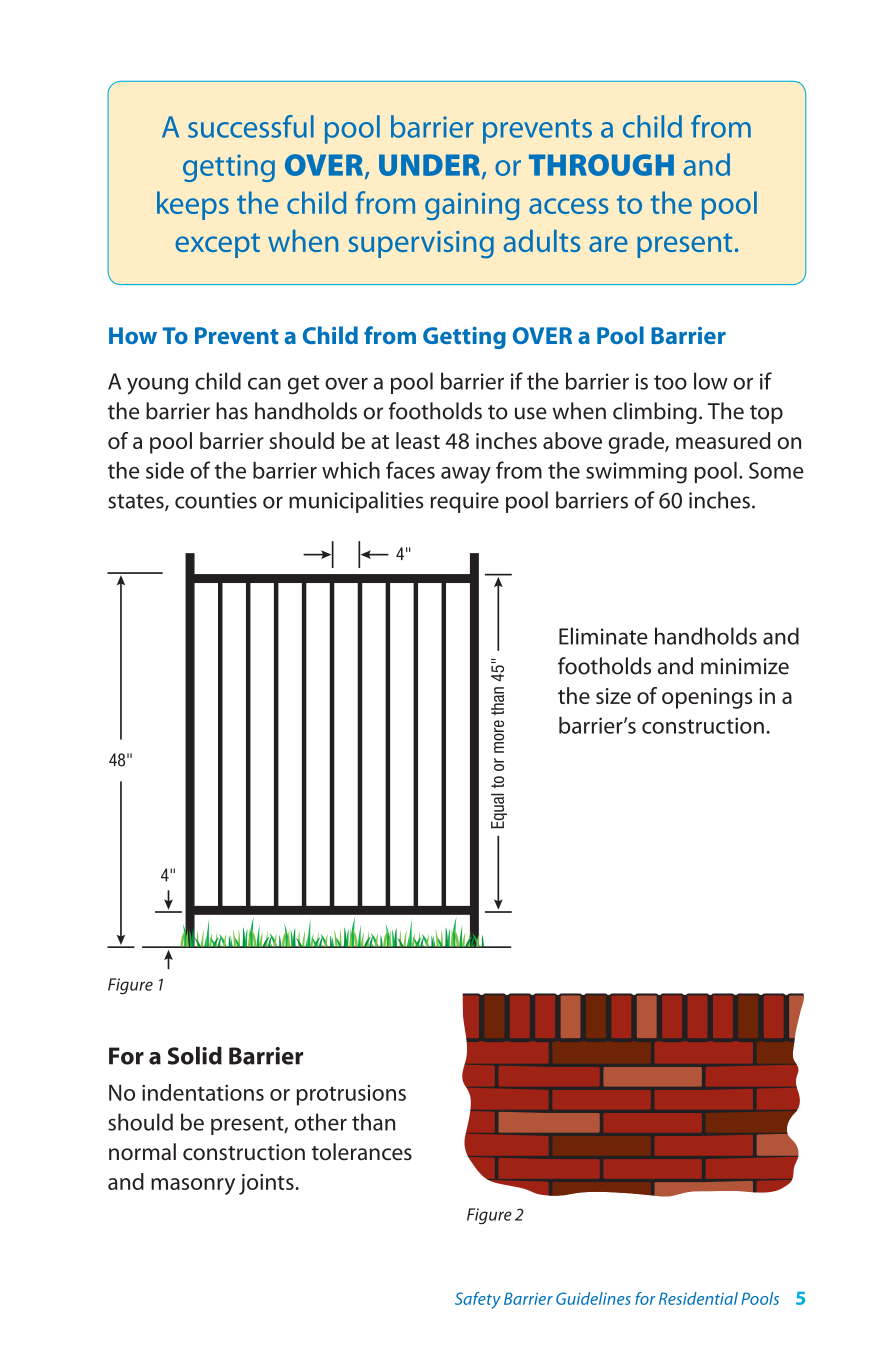 Image resolution: width=887 pixels, height=1372 pixels. What do you see at coordinates (613, 696) in the document?
I see `size` at bounding box center [613, 696].
